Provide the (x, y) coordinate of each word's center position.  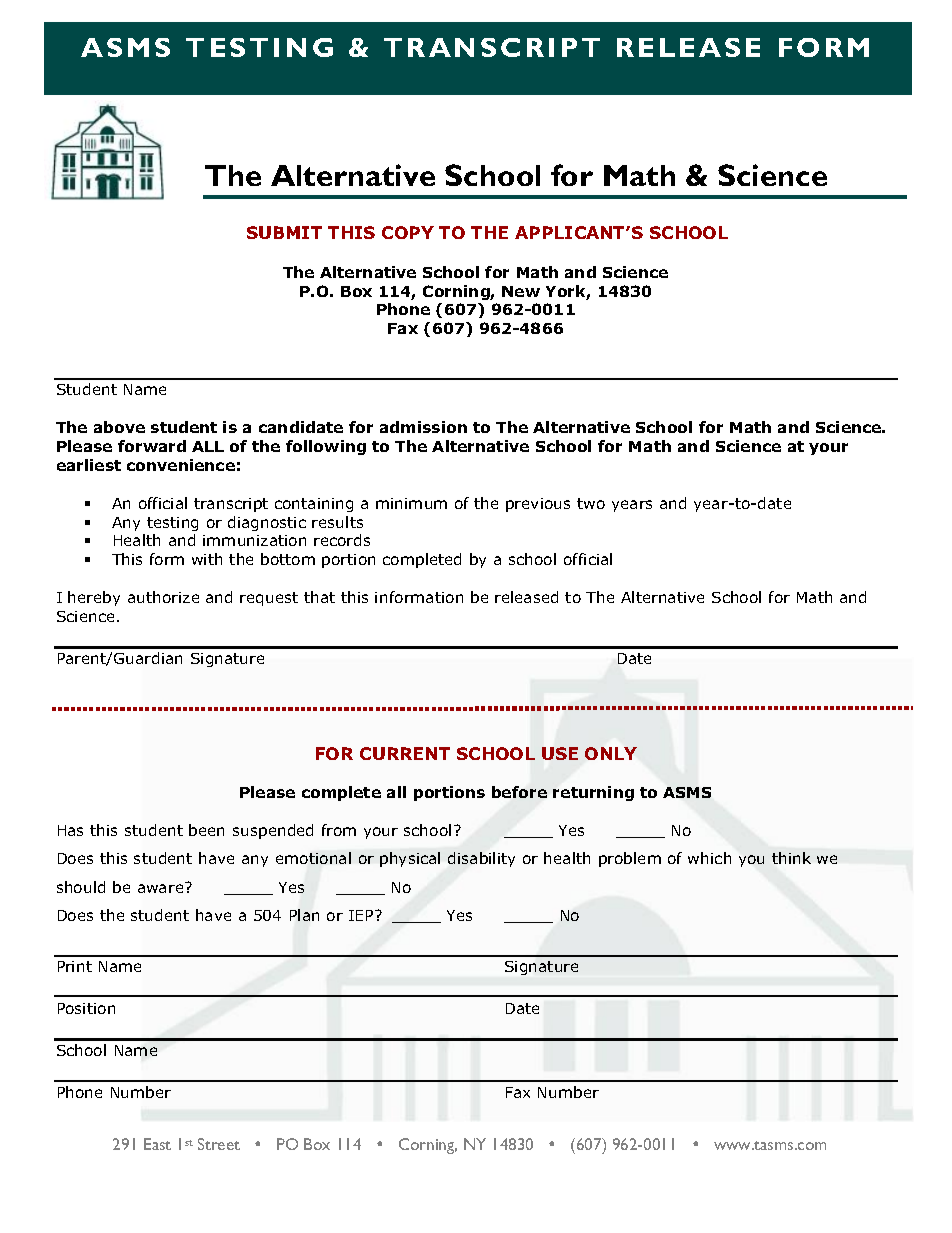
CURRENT (405, 753)
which (709, 858)
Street (219, 1144)
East (157, 1144)
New (521, 291)
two (591, 503)
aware (162, 887)
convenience (181, 465)
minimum (411, 503)
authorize (163, 597)
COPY (408, 232)
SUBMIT (284, 232)
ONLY (611, 753)
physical (410, 859)
